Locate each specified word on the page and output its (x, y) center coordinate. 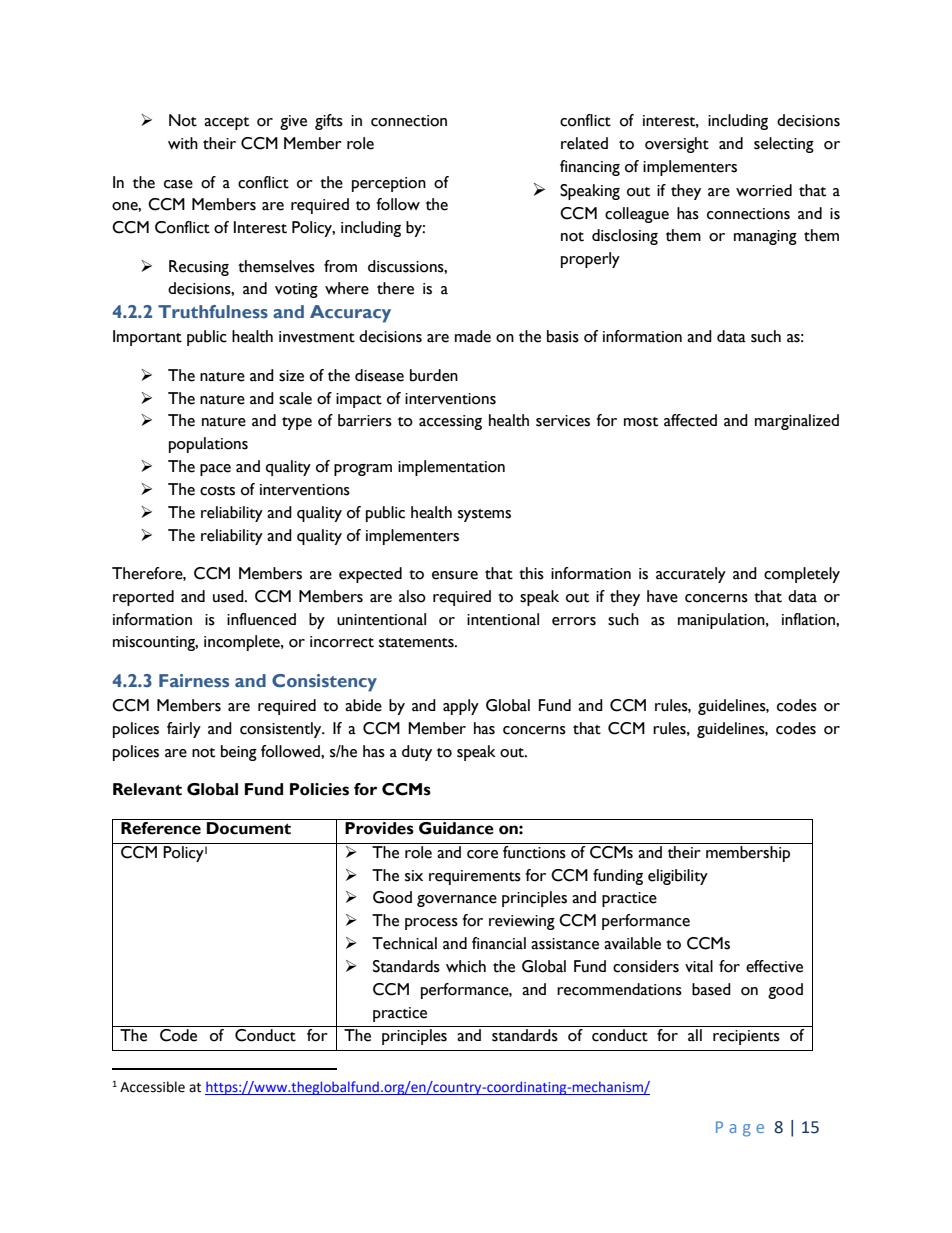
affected (690, 420)
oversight (677, 145)
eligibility (678, 877)
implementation (451, 468)
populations (208, 445)
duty (417, 753)
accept (226, 123)
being (239, 753)
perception (389, 184)
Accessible (152, 1087)
